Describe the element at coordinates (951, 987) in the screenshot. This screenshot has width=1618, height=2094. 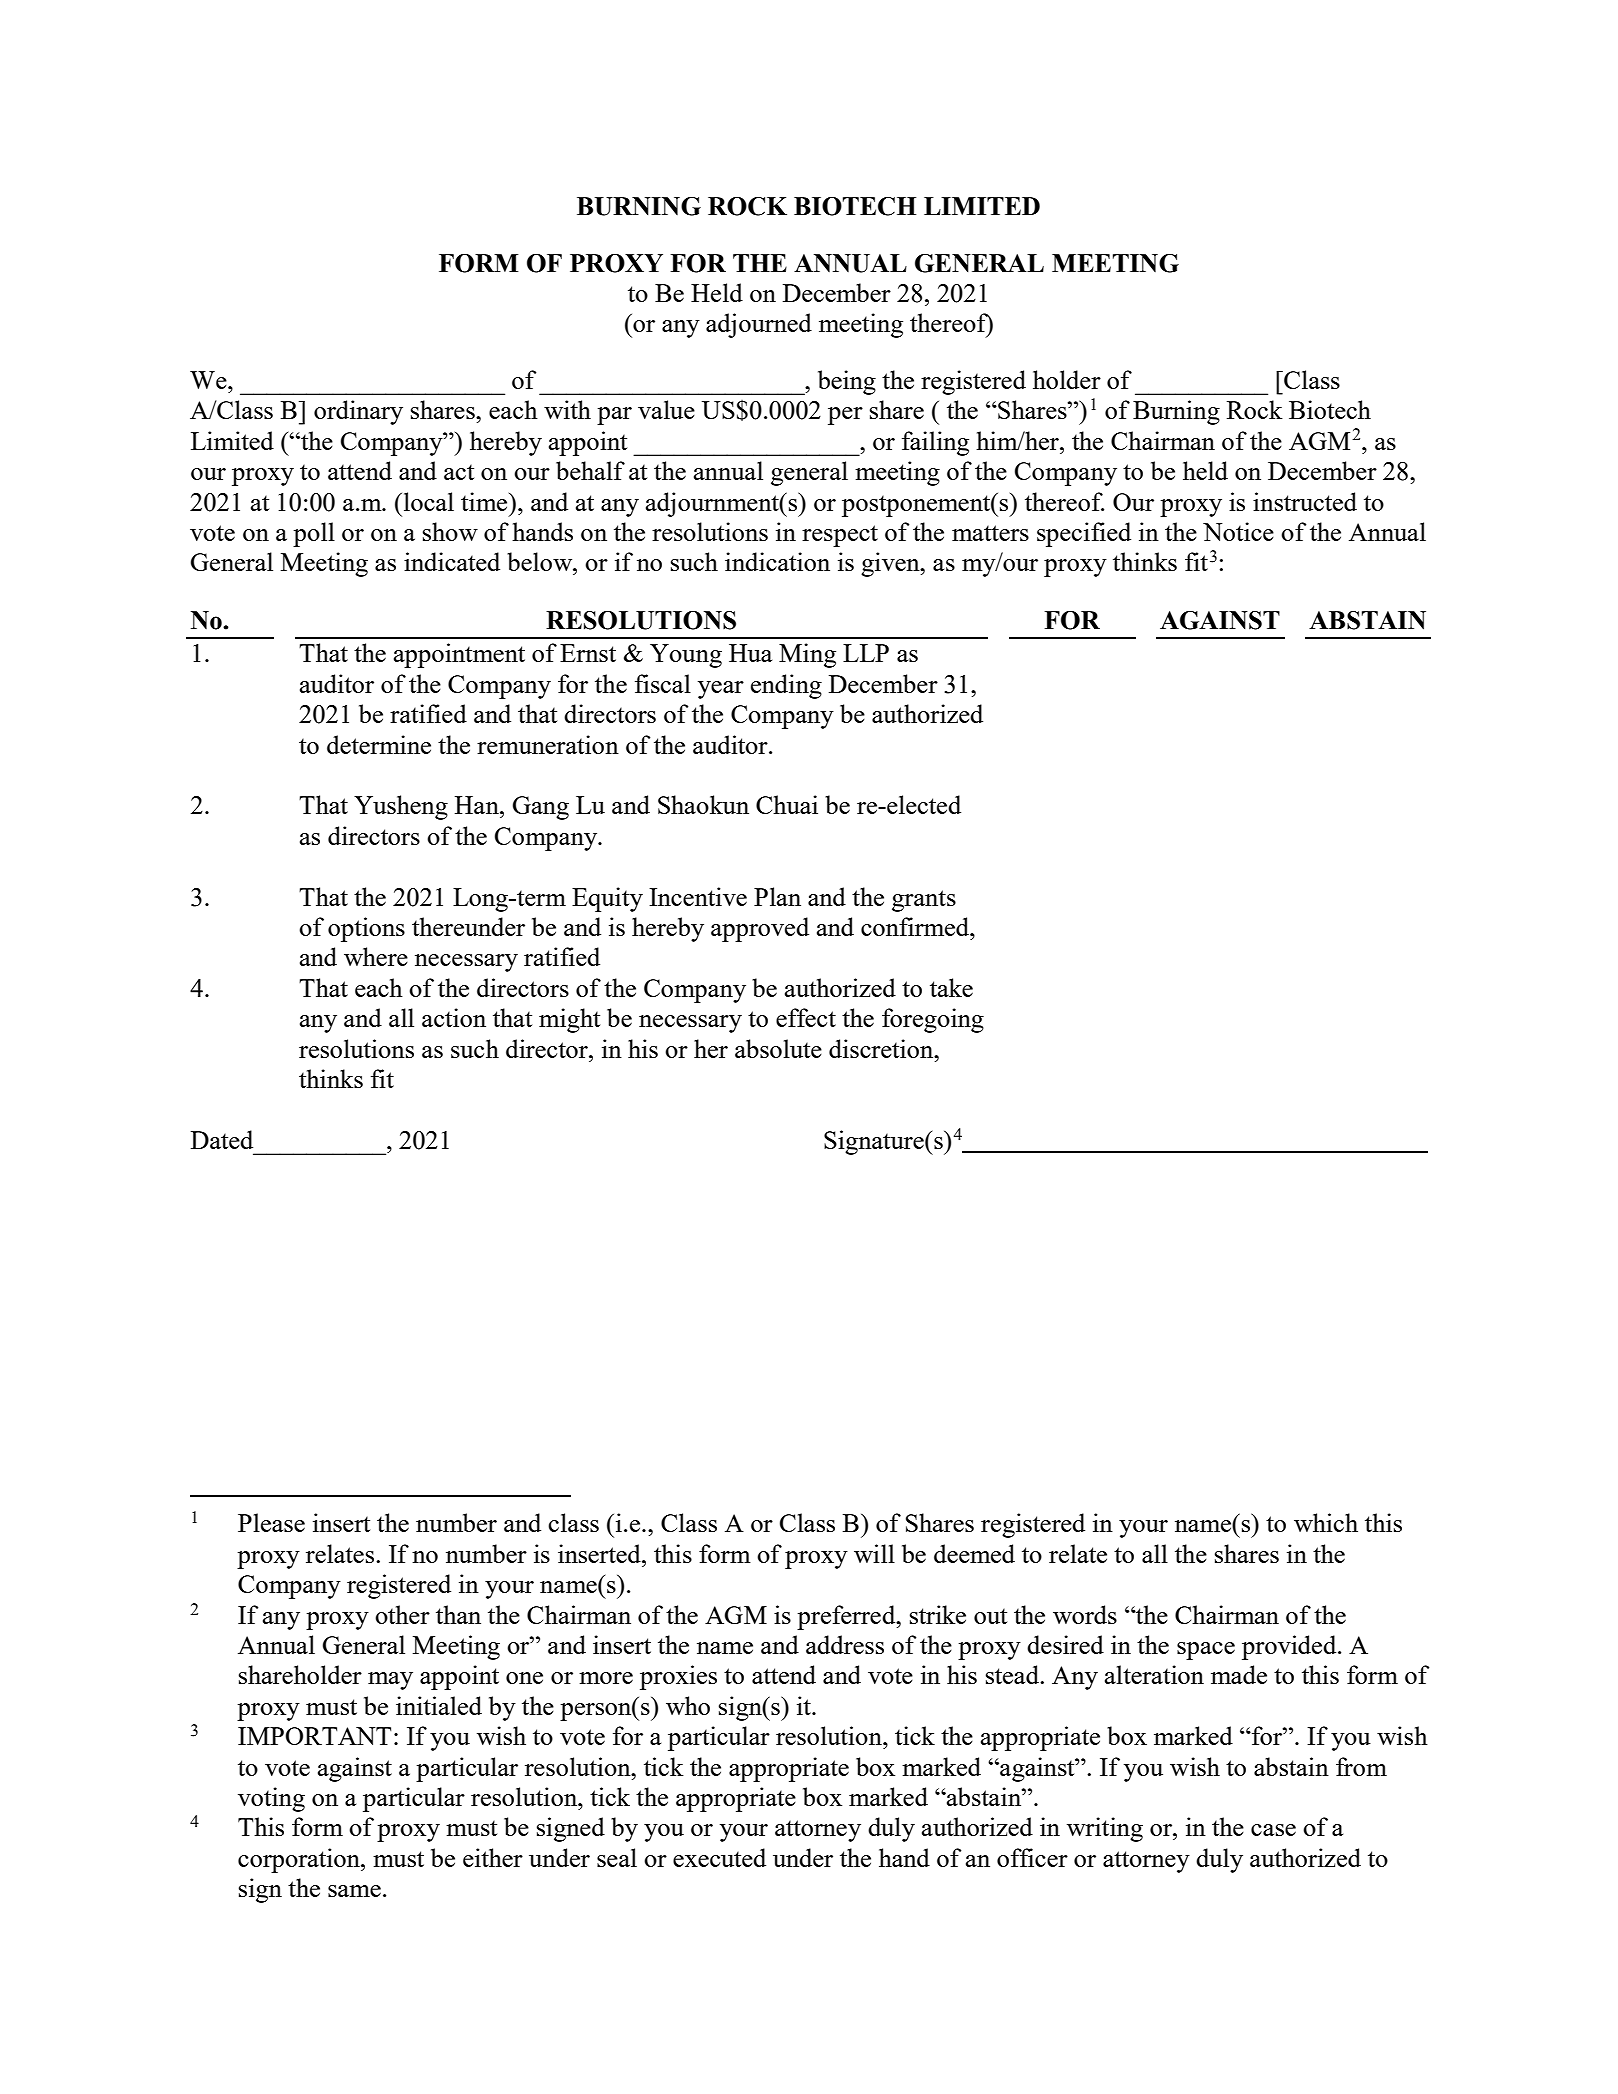
I see `take` at that location.
